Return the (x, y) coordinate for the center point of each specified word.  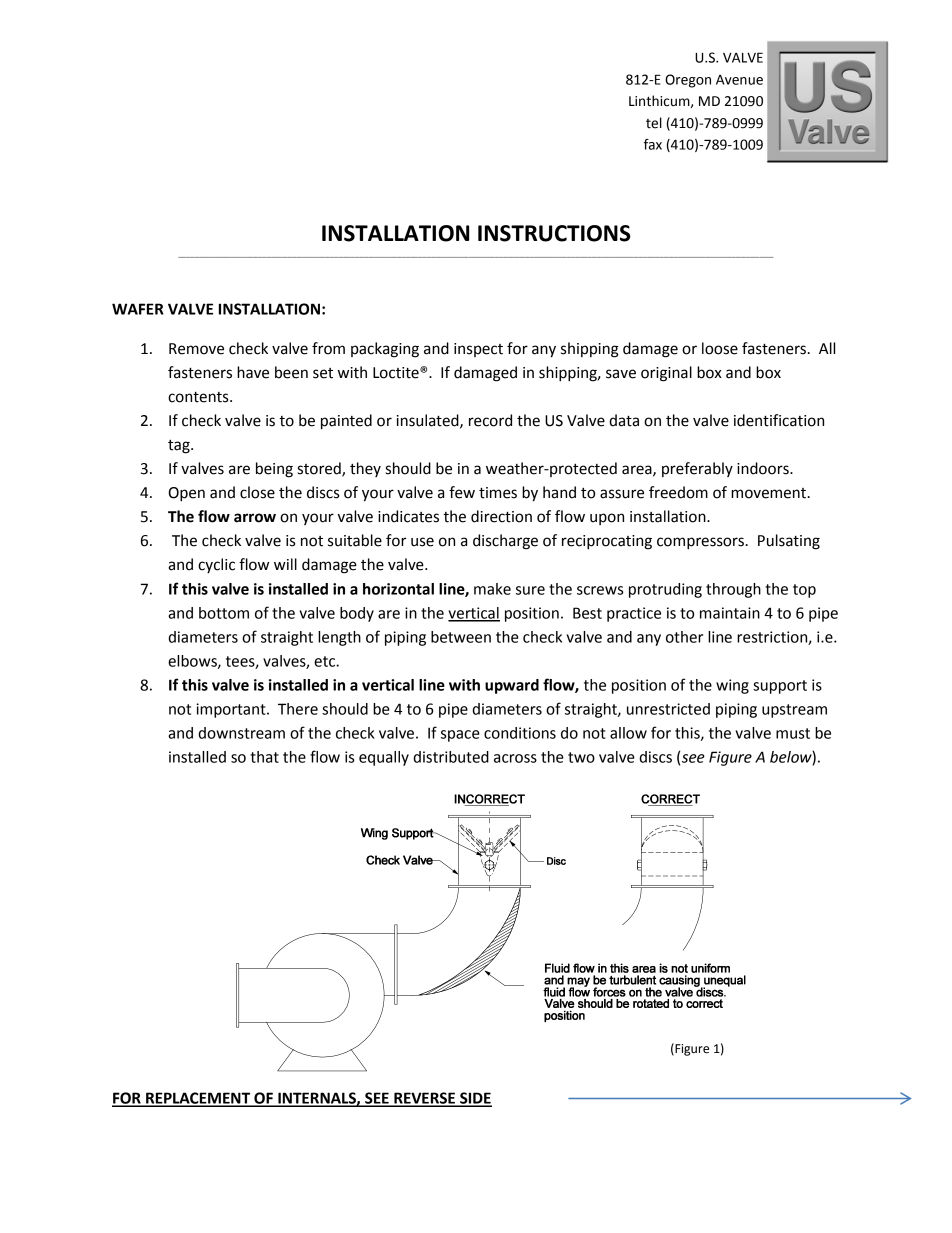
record (490, 420)
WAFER (138, 309)
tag (180, 447)
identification (779, 420)
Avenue (739, 80)
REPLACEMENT (198, 1099)
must (793, 733)
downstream (241, 733)
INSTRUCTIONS (554, 233)
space (460, 736)
